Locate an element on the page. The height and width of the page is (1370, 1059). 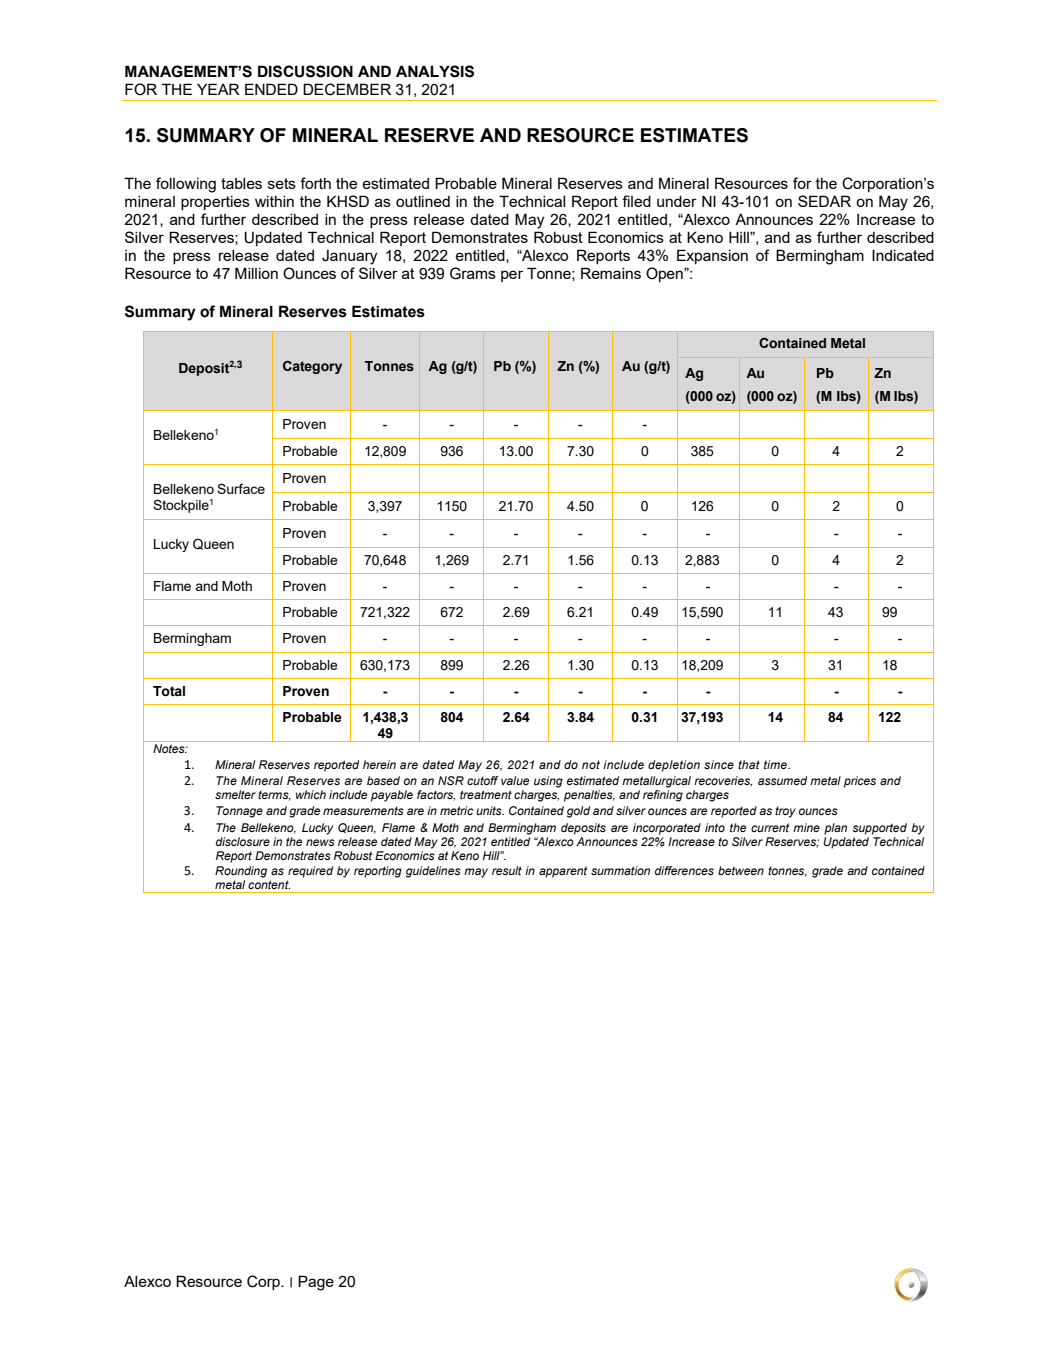
ANALYSIS is located at coordinates (435, 71).
